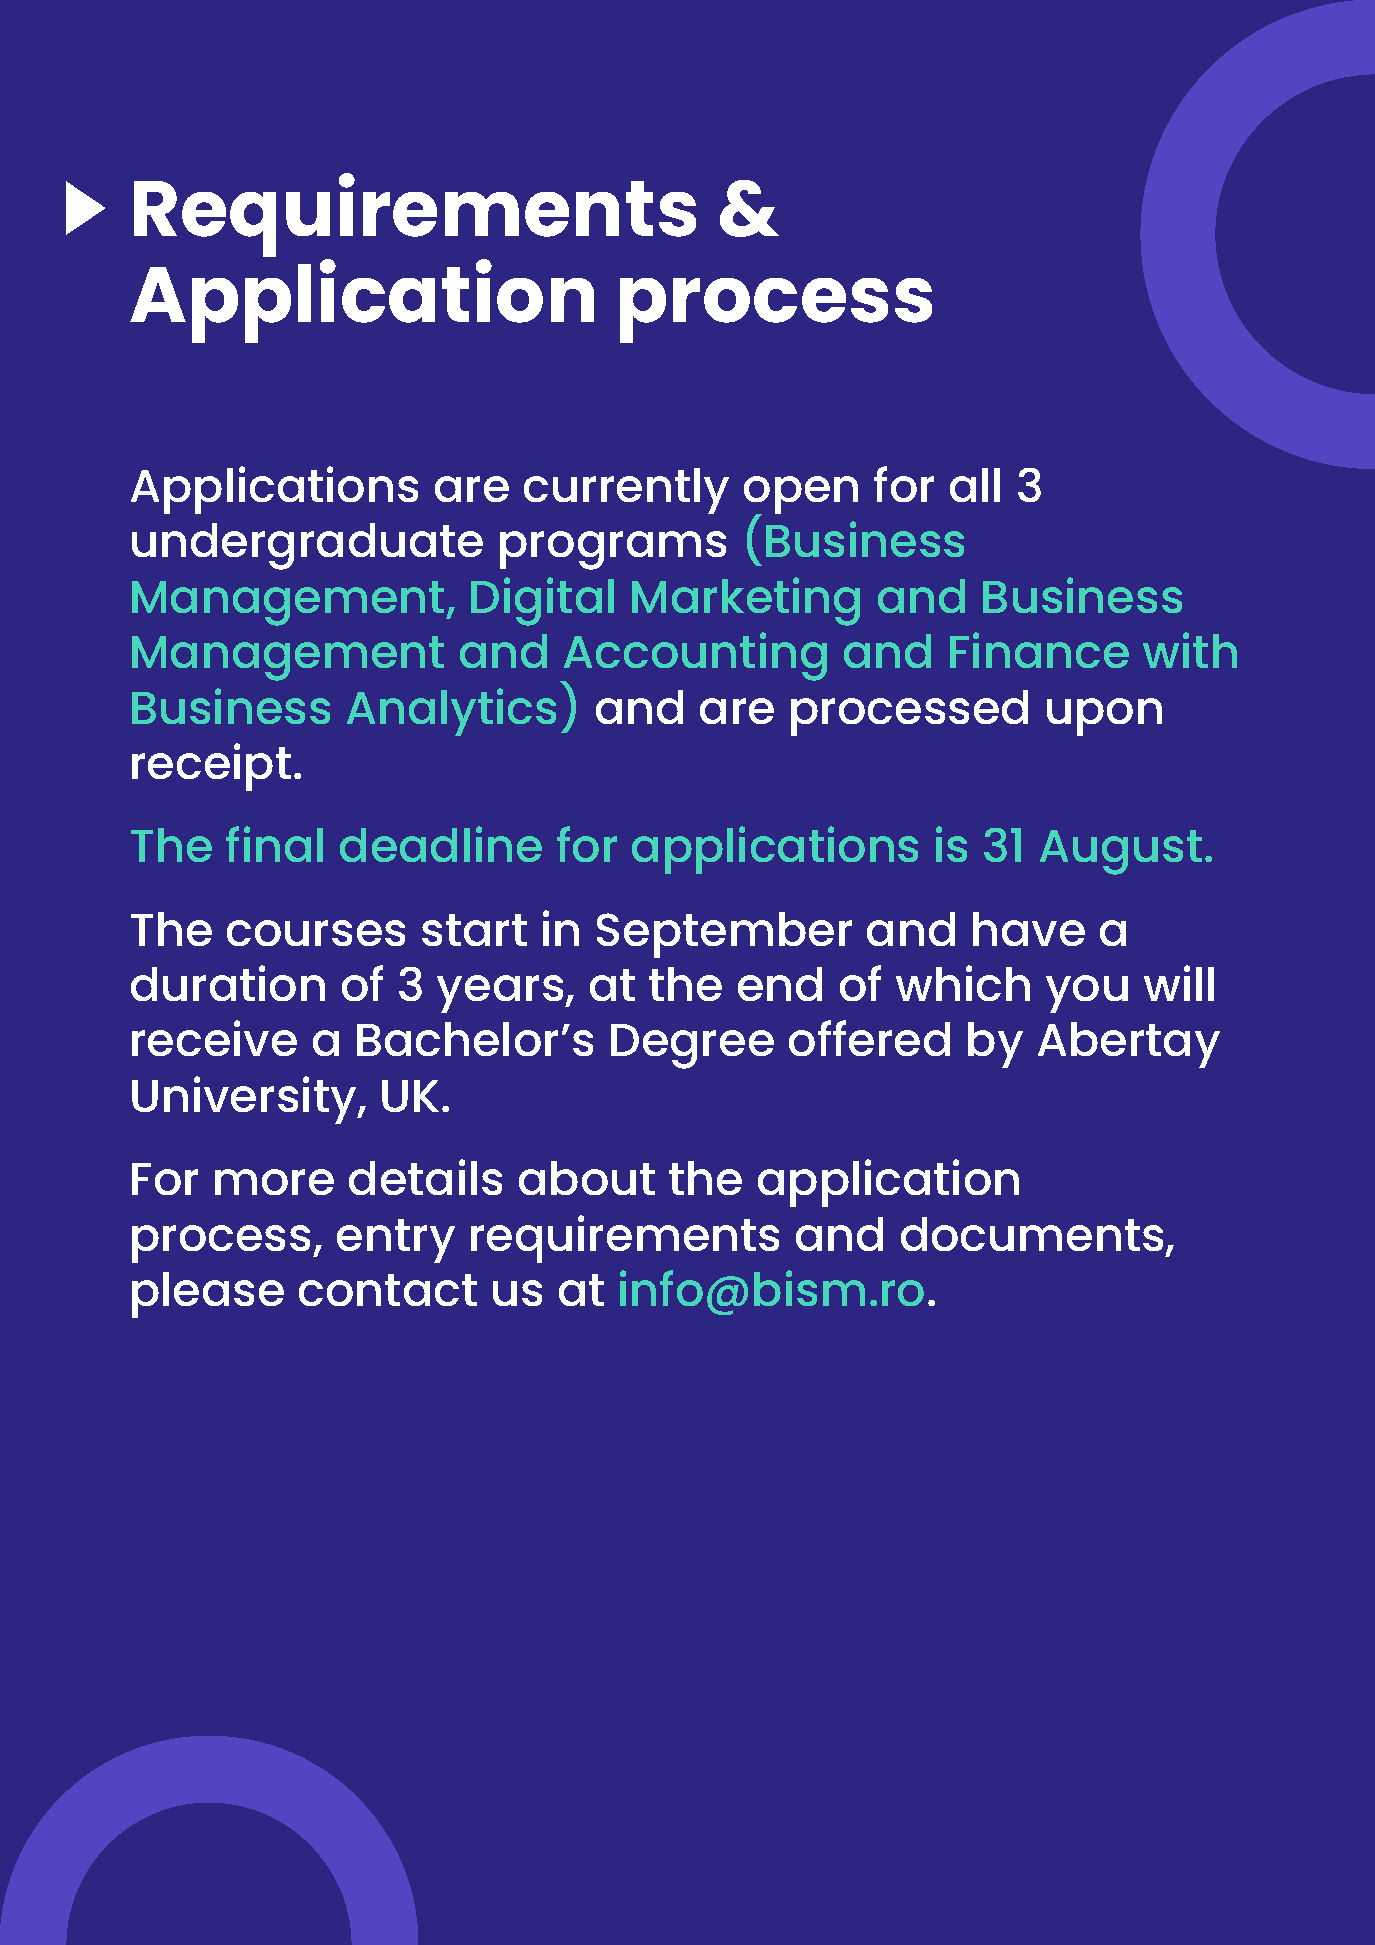  Describe the element at coordinates (307, 546) in the page. I see `undergraduate` at that location.
